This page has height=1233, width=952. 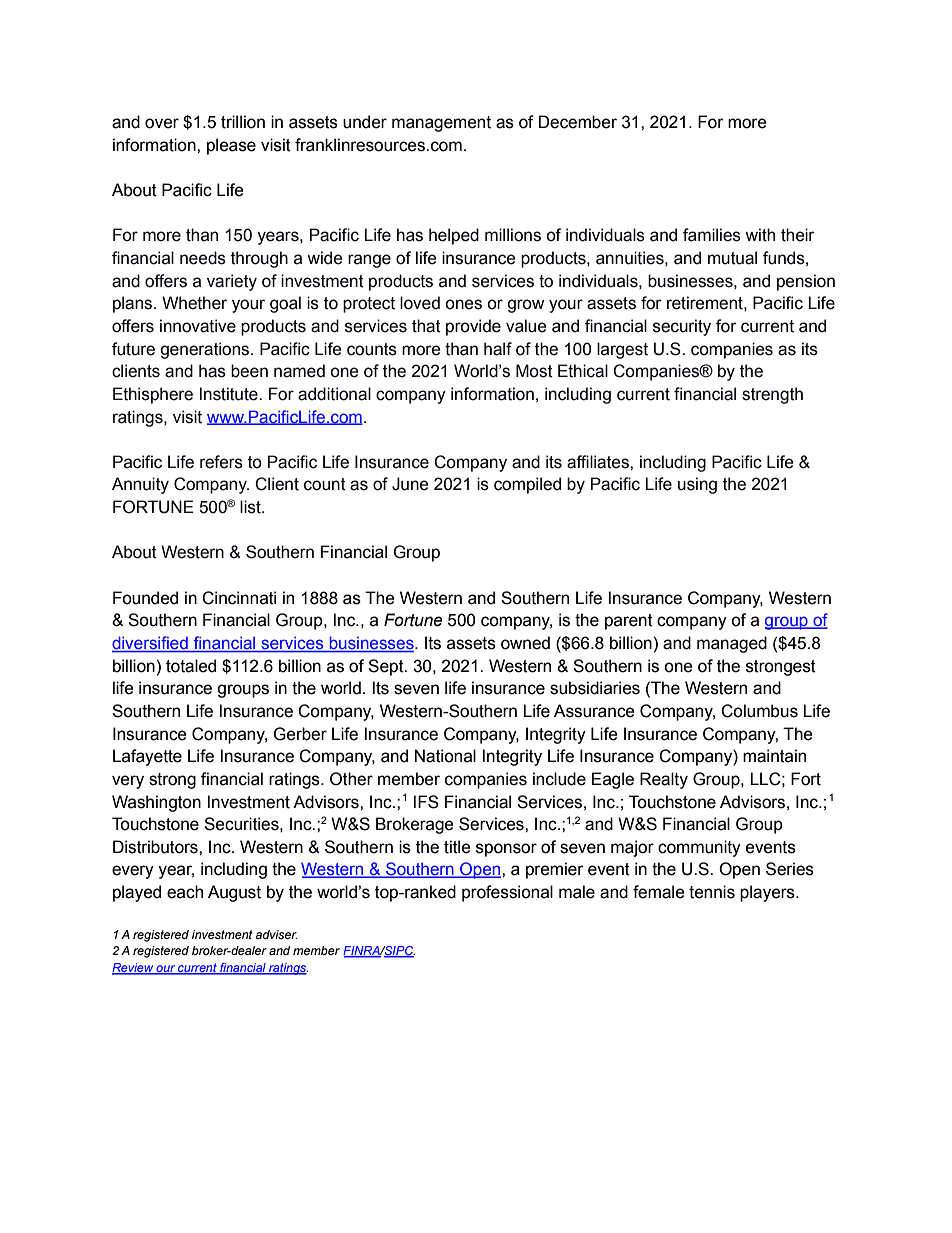 I want to click on professional, so click(x=507, y=893).
